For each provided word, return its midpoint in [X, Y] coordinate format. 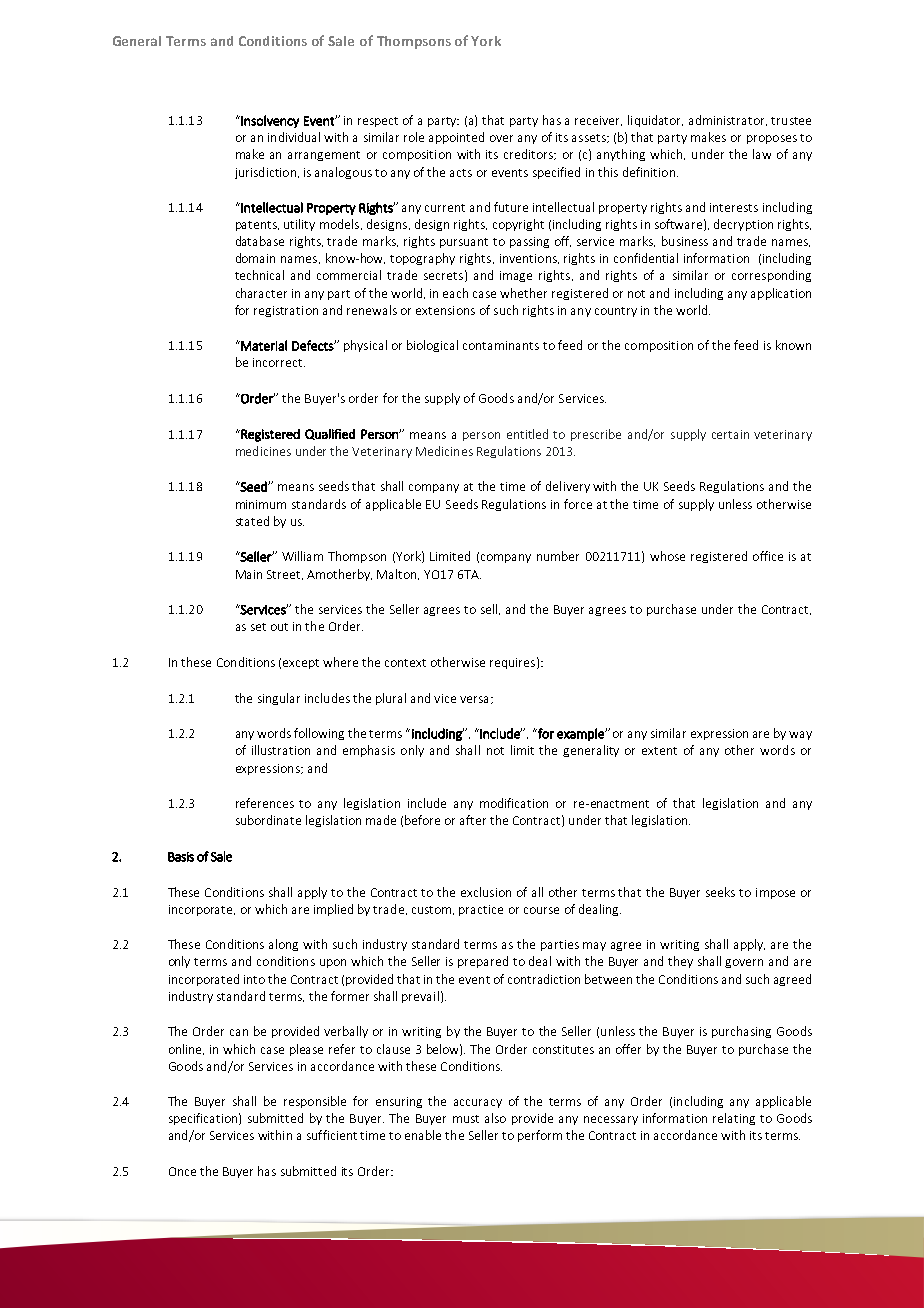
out [279, 627]
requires [512, 663]
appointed [456, 138]
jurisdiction [265, 173]
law [762, 154]
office [768, 556]
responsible [315, 1102]
